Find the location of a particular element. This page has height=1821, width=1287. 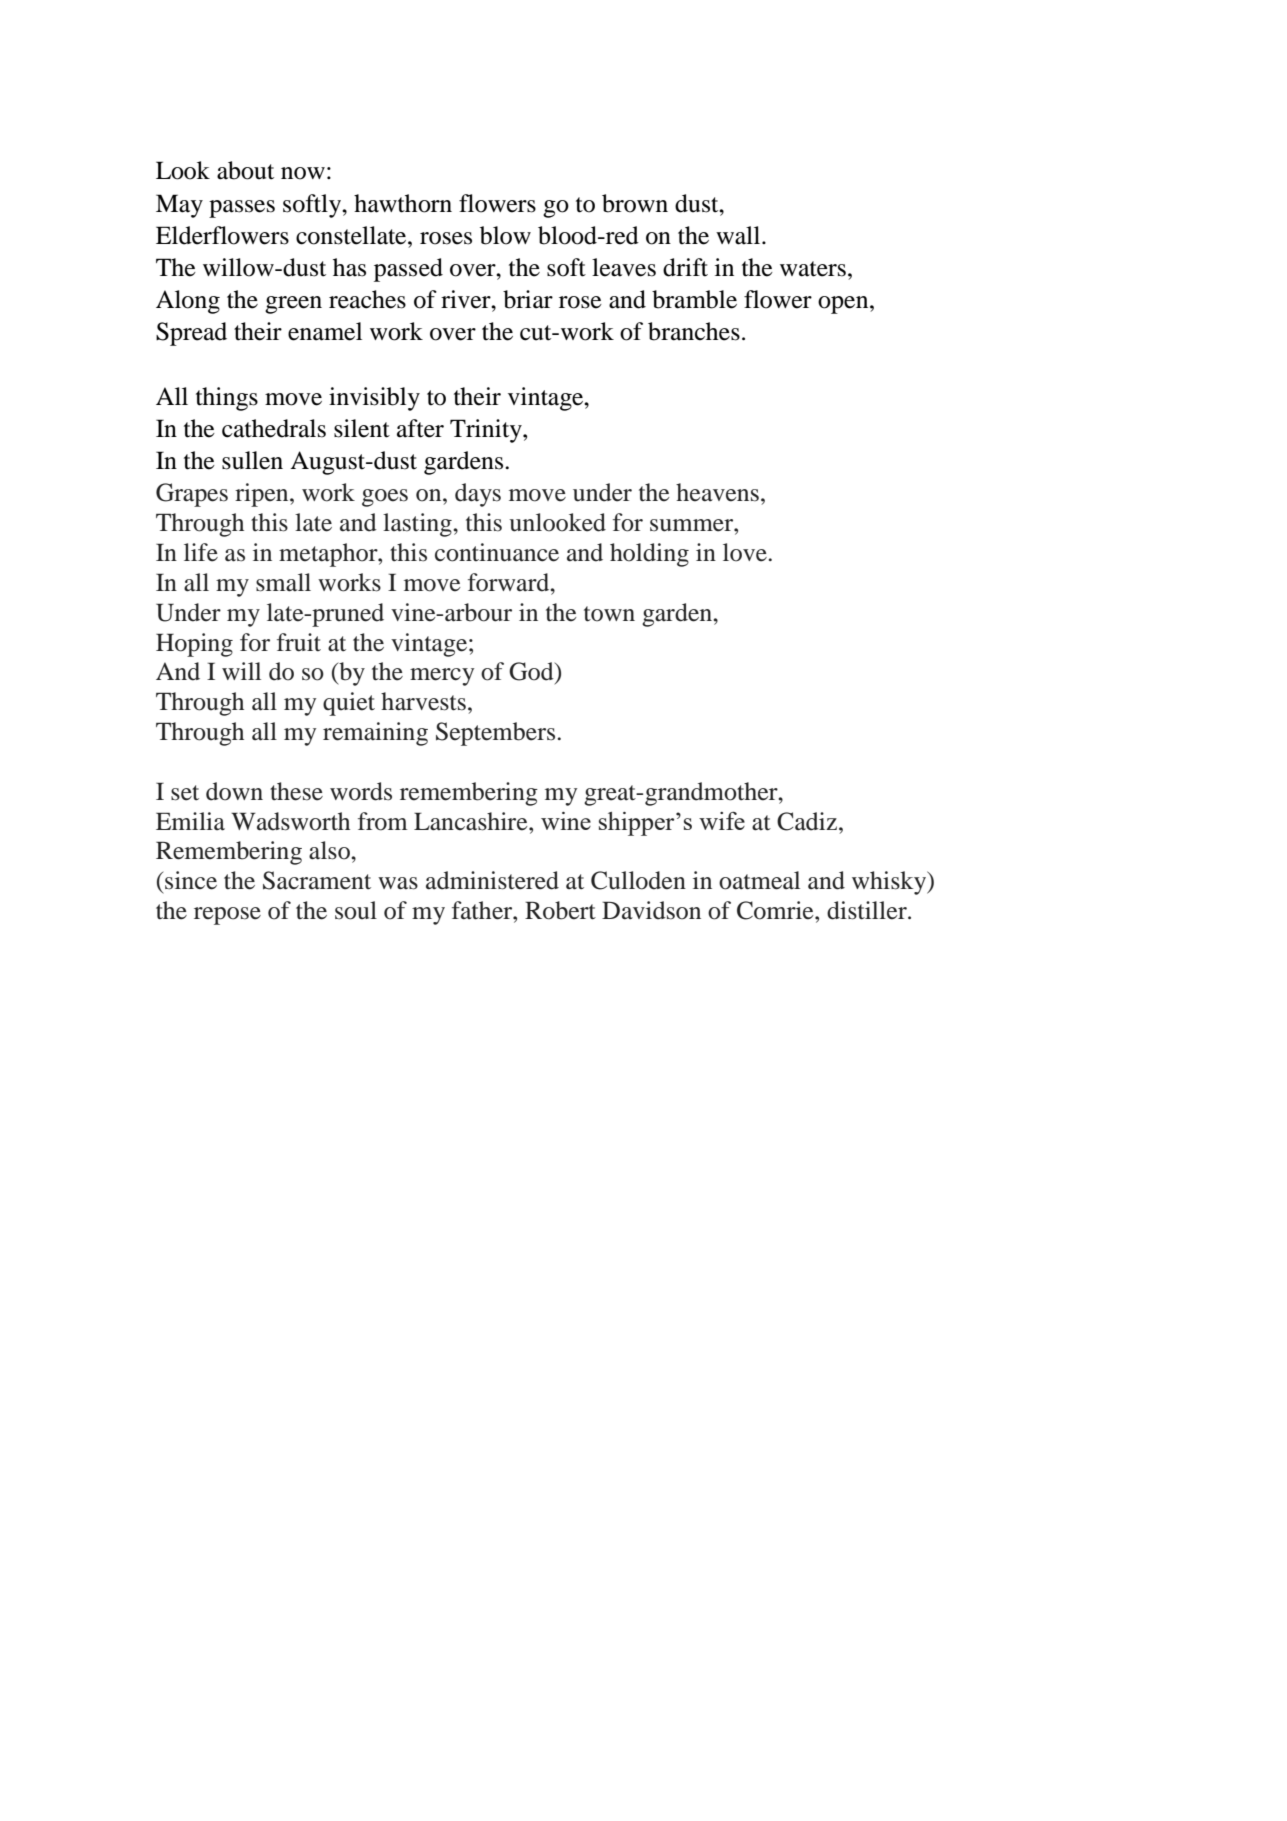

life is located at coordinates (201, 552).
